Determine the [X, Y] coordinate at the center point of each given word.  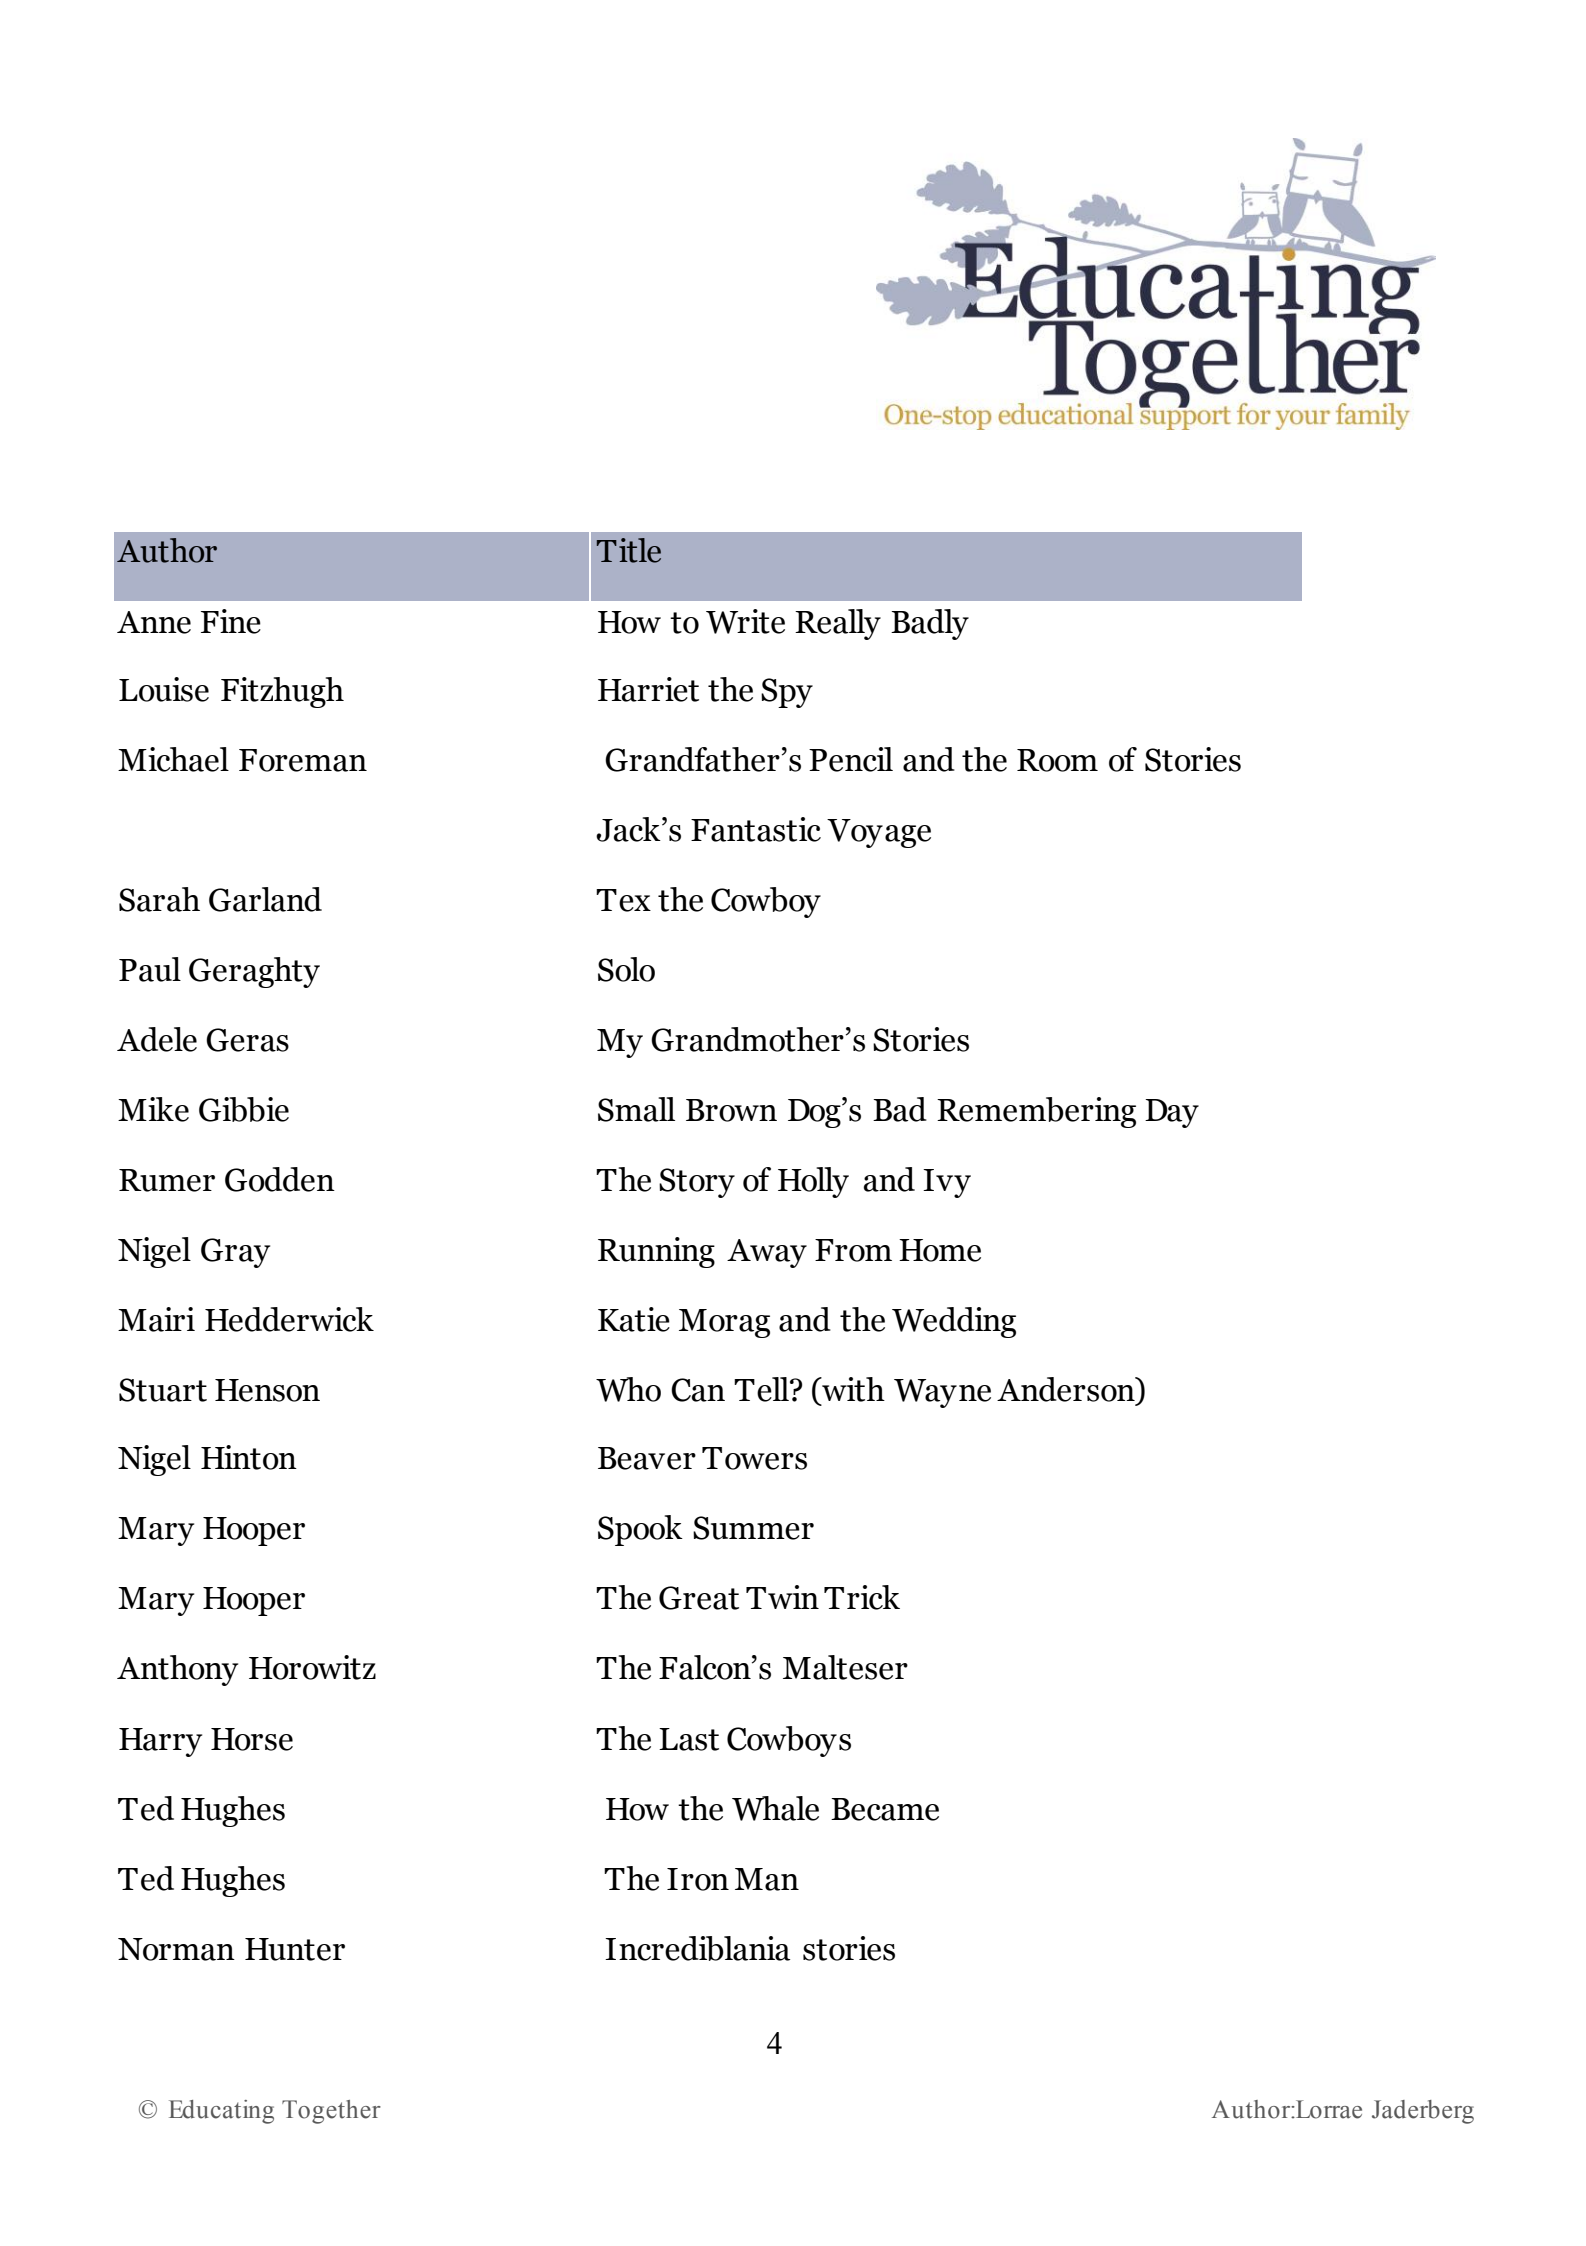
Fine [231, 621]
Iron [698, 1879]
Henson [267, 1390]
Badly [930, 624]
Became [885, 1809]
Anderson [1067, 1389]
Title [629, 550]
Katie [634, 1319]
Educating [221, 2112]
